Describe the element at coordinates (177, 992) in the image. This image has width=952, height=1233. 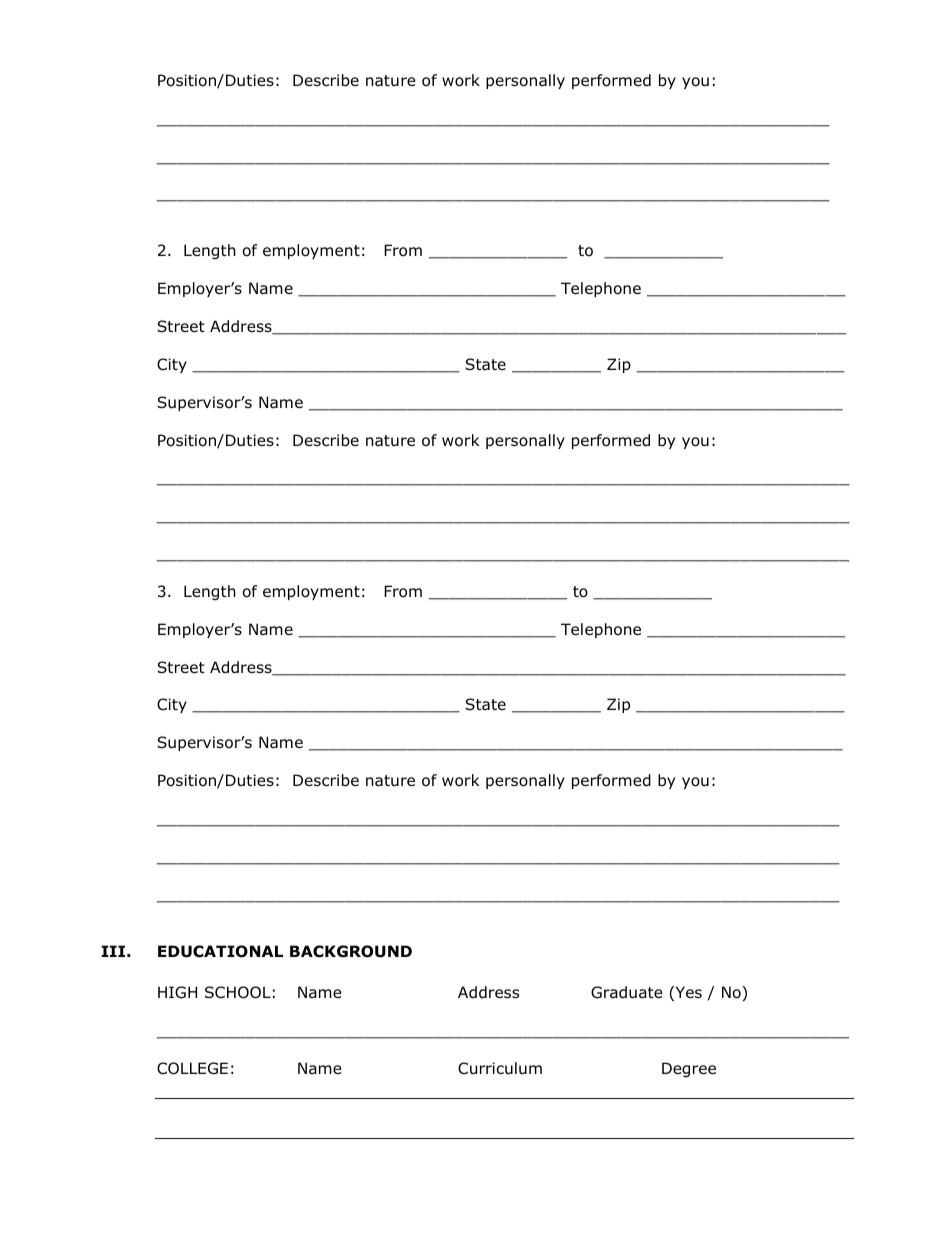
I see `HIGH` at that location.
